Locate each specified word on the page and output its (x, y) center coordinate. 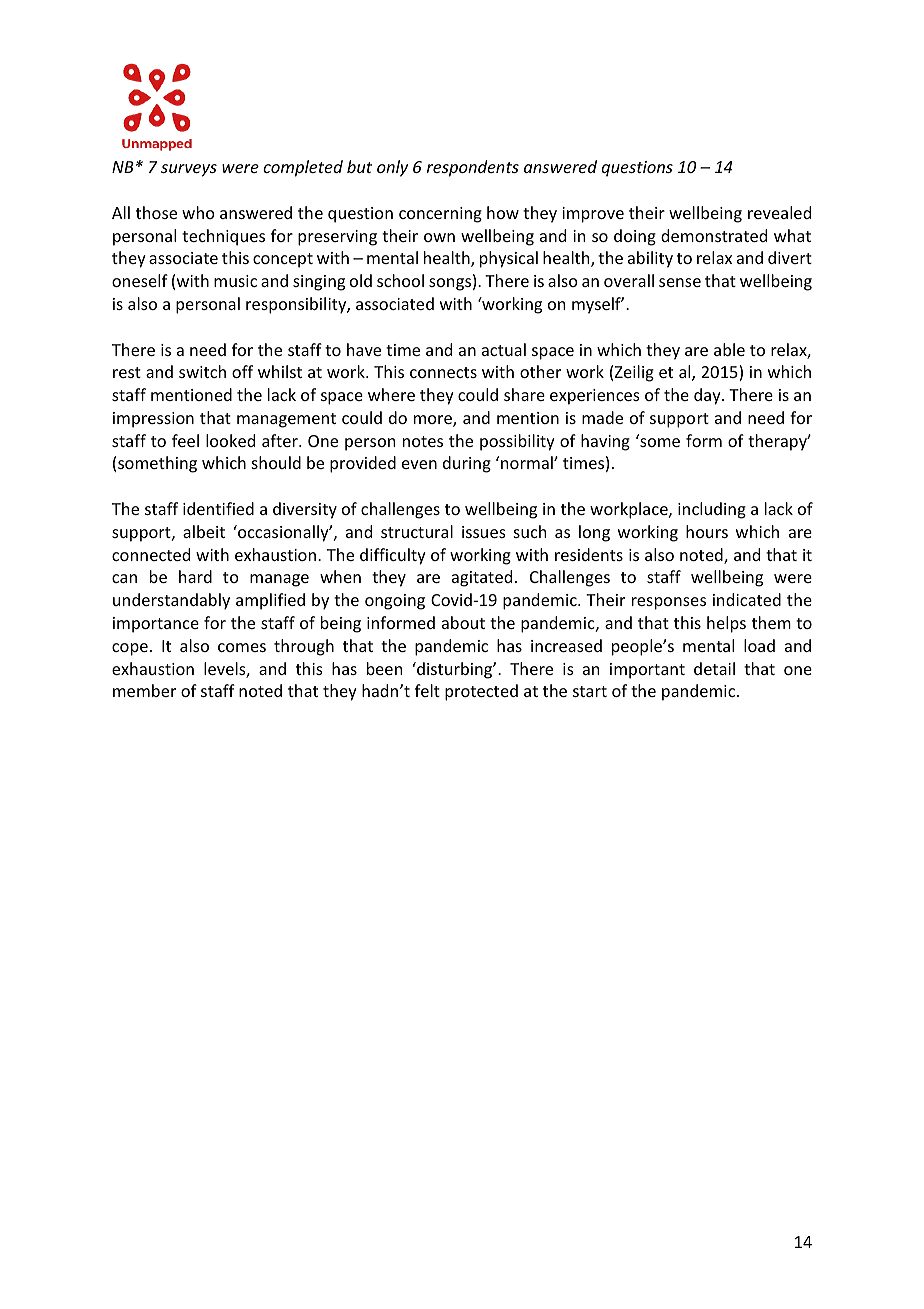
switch (202, 371)
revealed (779, 212)
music (235, 281)
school (400, 280)
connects (443, 372)
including (712, 510)
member (144, 690)
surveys (189, 170)
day (708, 396)
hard (195, 576)
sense (680, 282)
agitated (482, 578)
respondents (473, 168)
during (467, 464)
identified (218, 508)
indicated (747, 599)
